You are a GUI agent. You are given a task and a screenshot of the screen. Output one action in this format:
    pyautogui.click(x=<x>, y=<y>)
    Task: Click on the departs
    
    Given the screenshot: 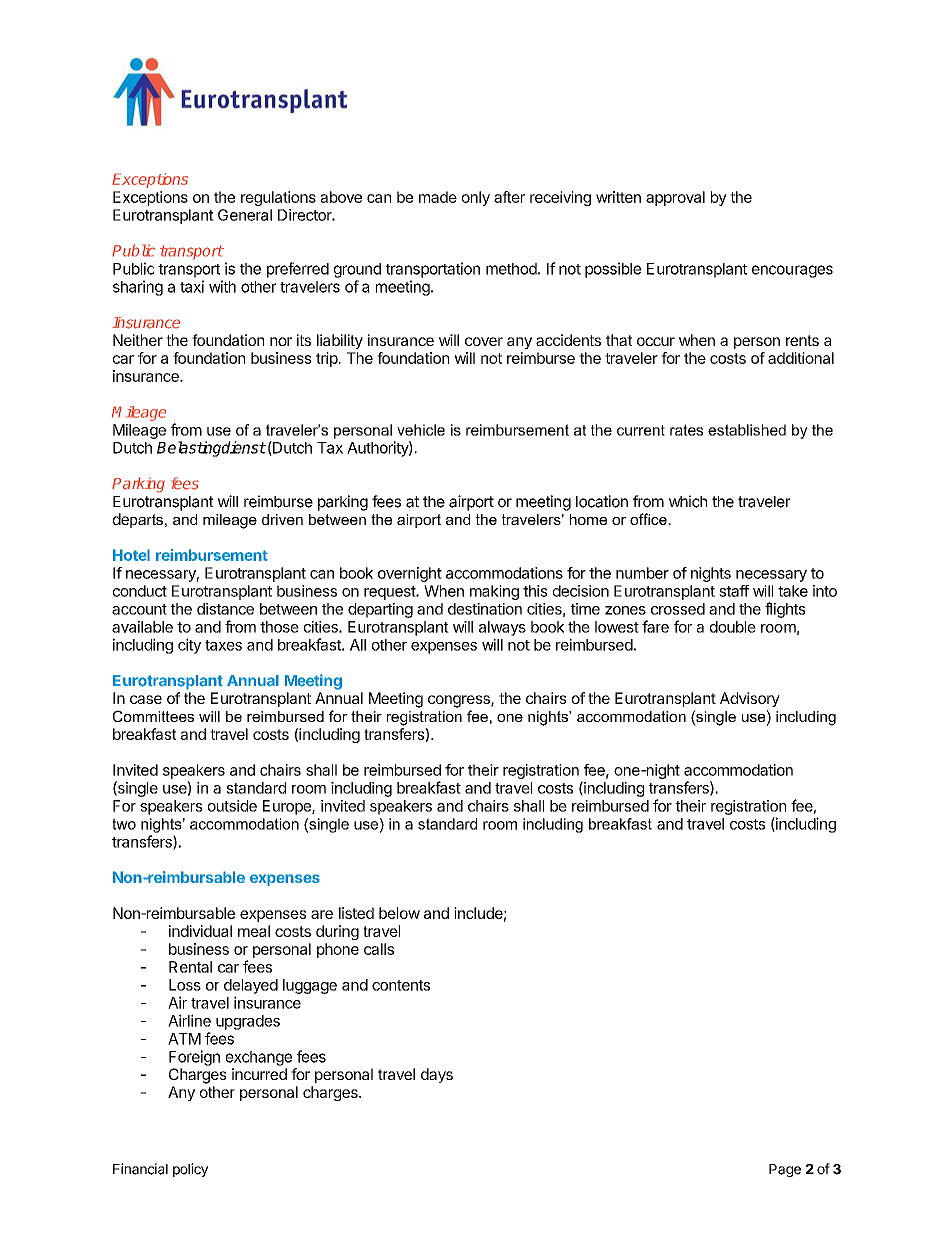 What is the action you would take?
    pyautogui.click(x=139, y=520)
